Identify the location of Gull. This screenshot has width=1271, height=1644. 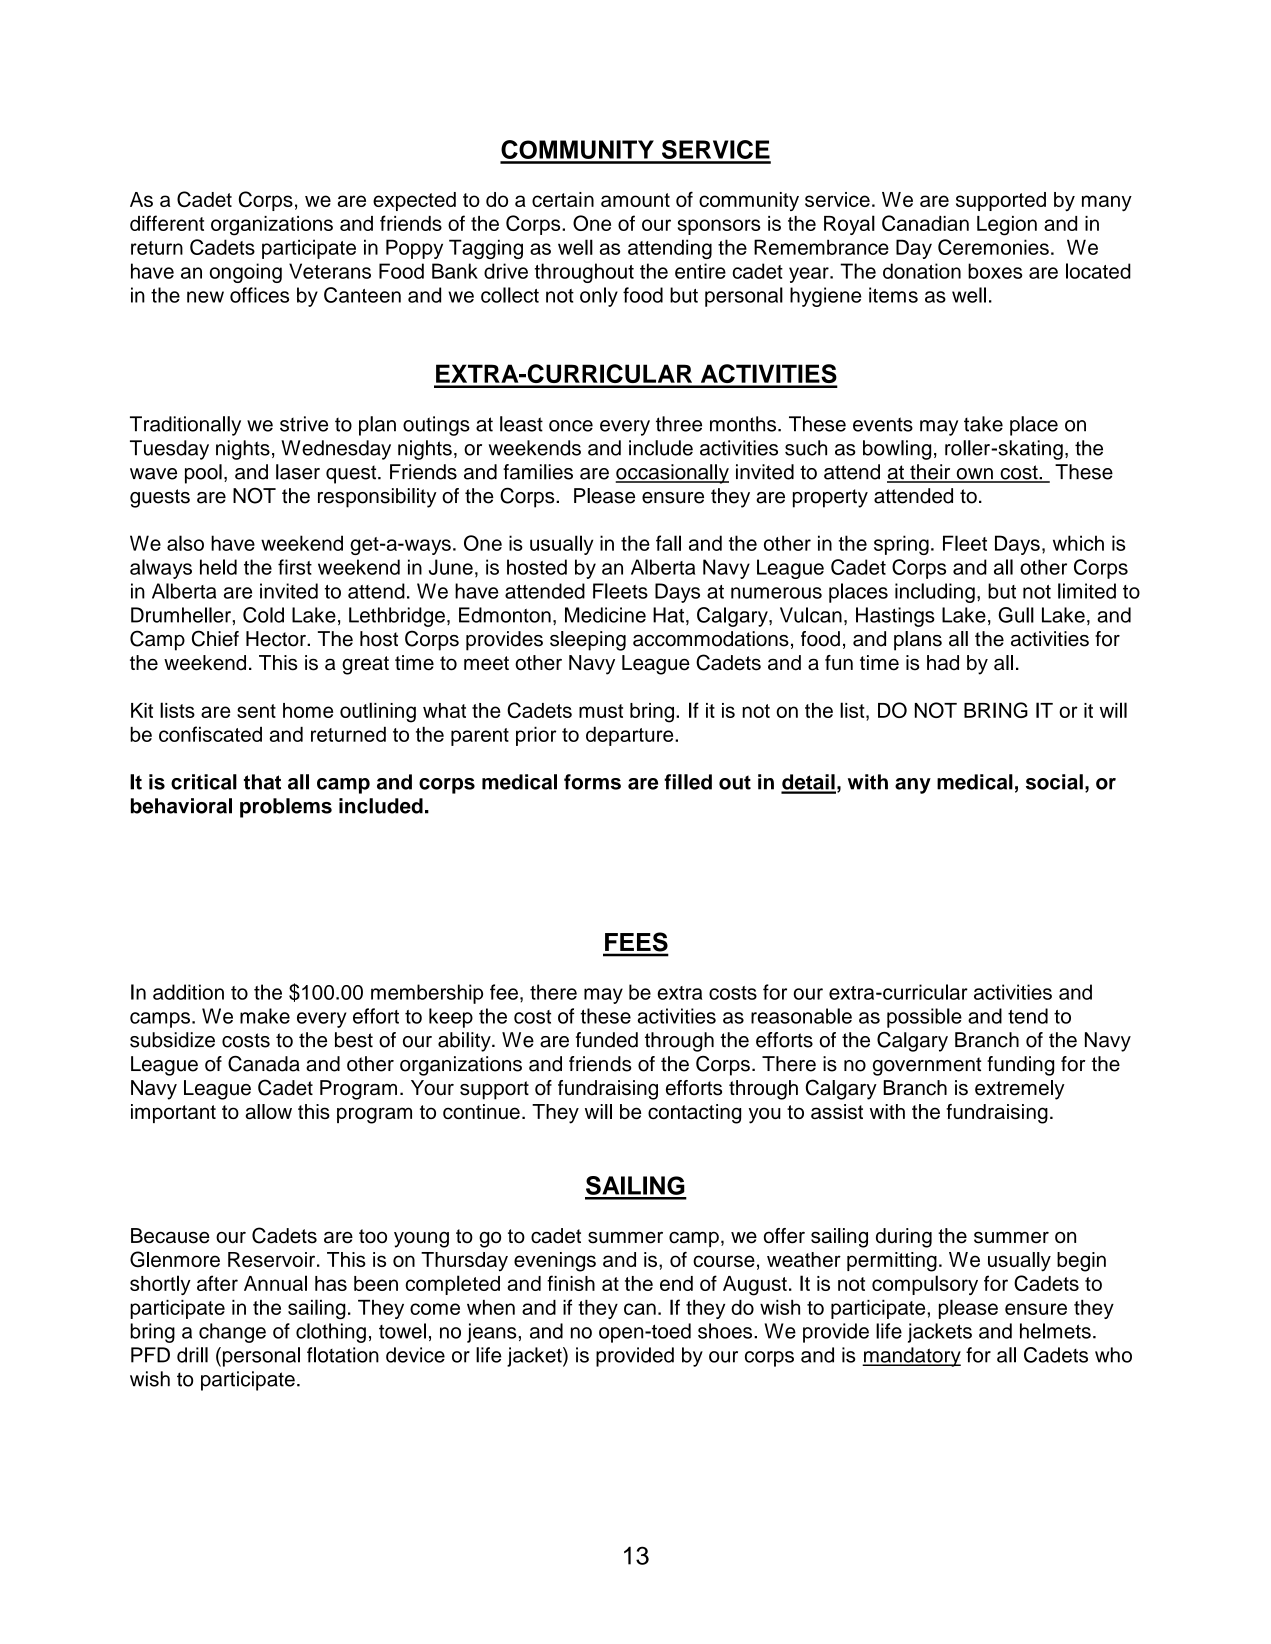
(1016, 615).
